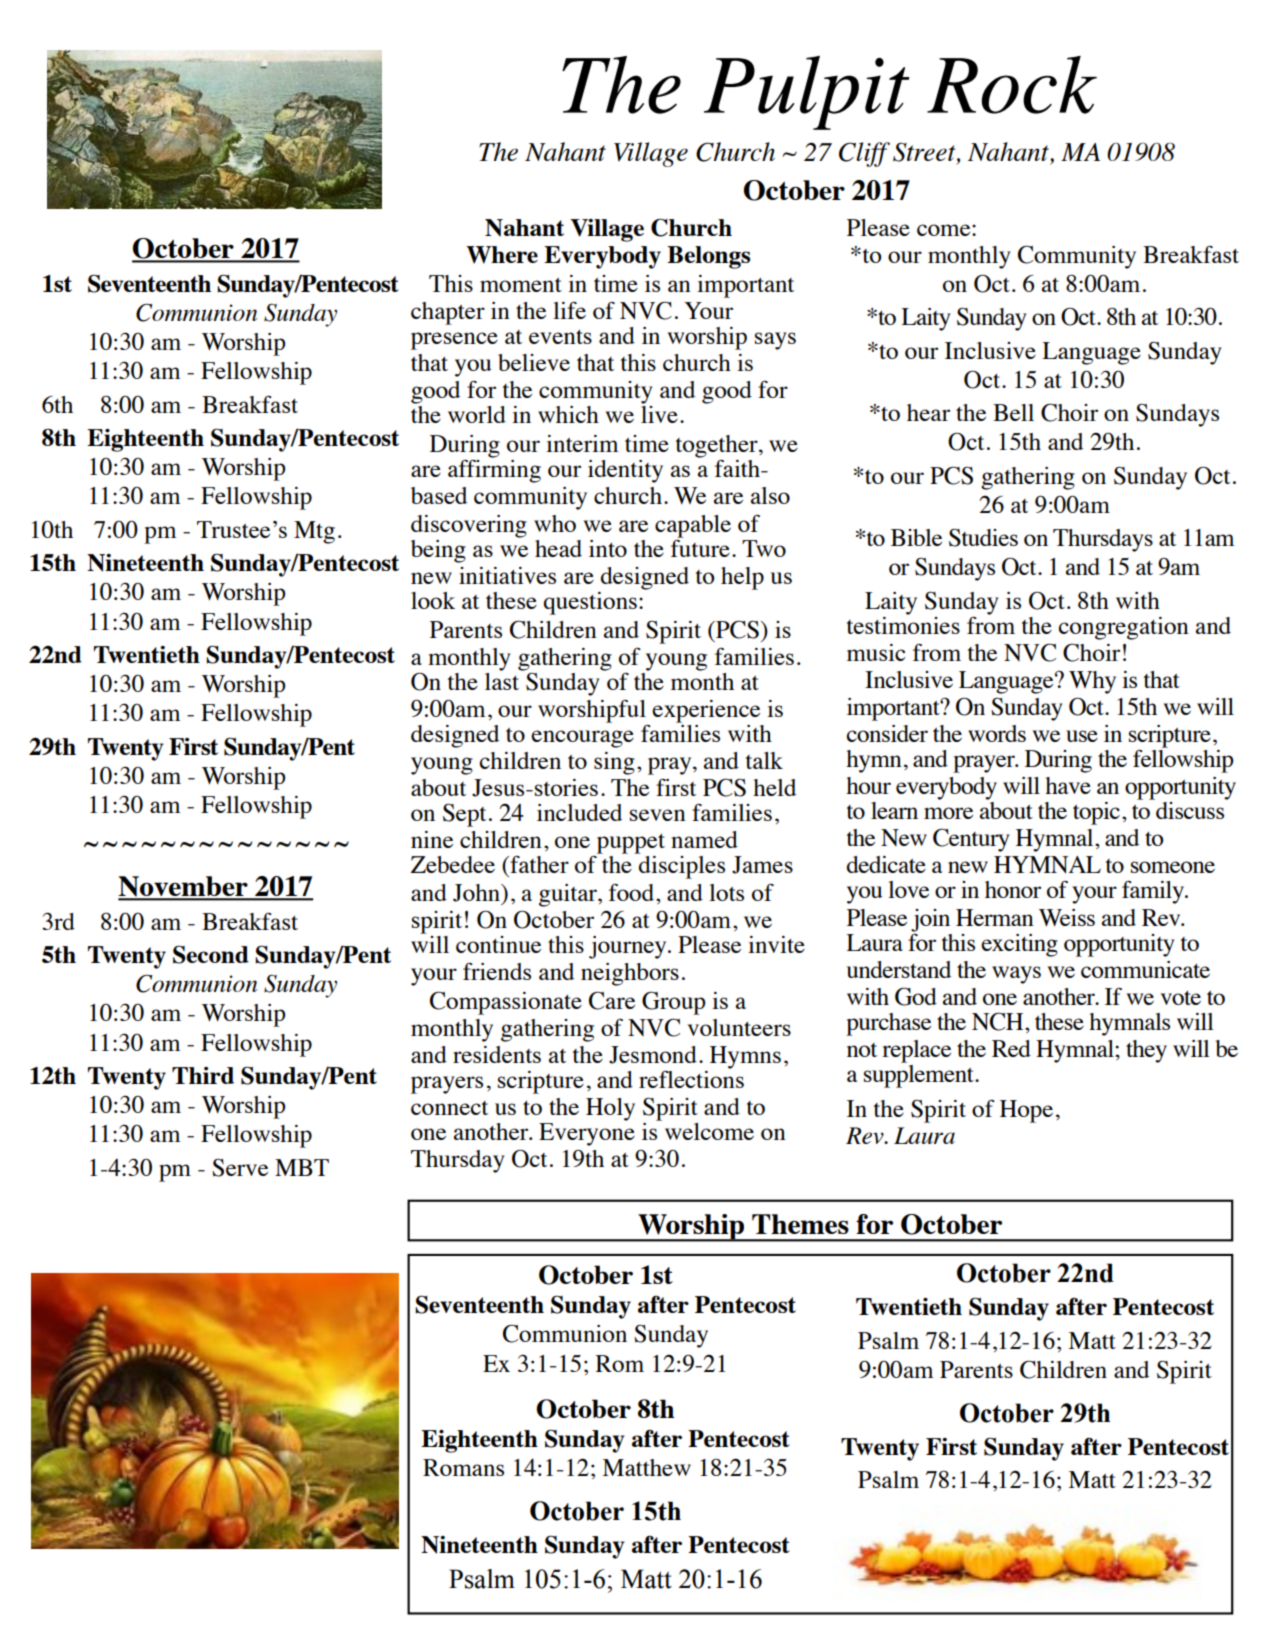 The width and height of the image is (1276, 1651). What do you see at coordinates (314, 532) in the image?
I see `Mtg` at bounding box center [314, 532].
